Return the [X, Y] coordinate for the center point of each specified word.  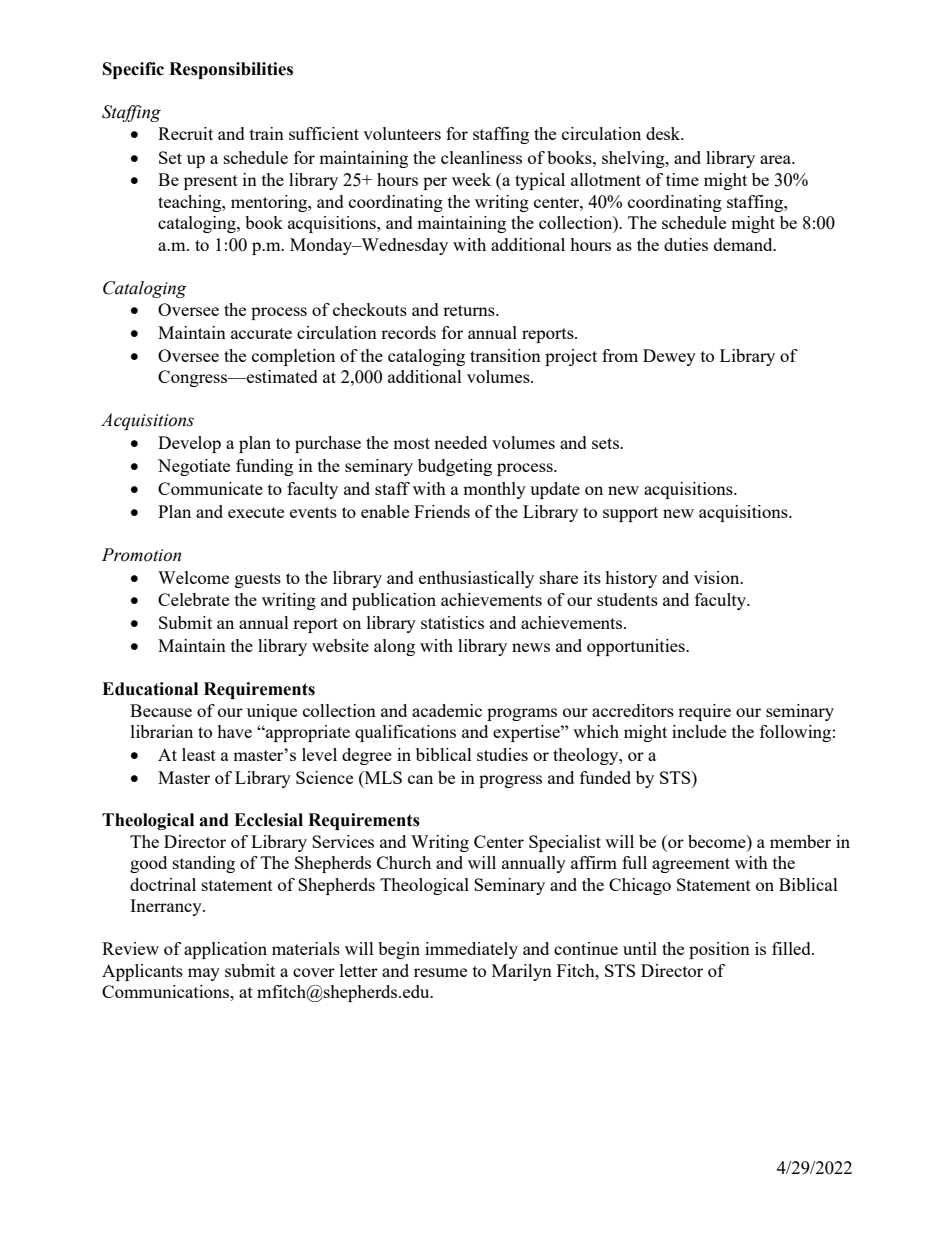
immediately [471, 950]
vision [718, 577]
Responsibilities [231, 70]
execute [256, 512]
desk [664, 133]
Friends [442, 511]
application [225, 950]
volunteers [402, 133]
